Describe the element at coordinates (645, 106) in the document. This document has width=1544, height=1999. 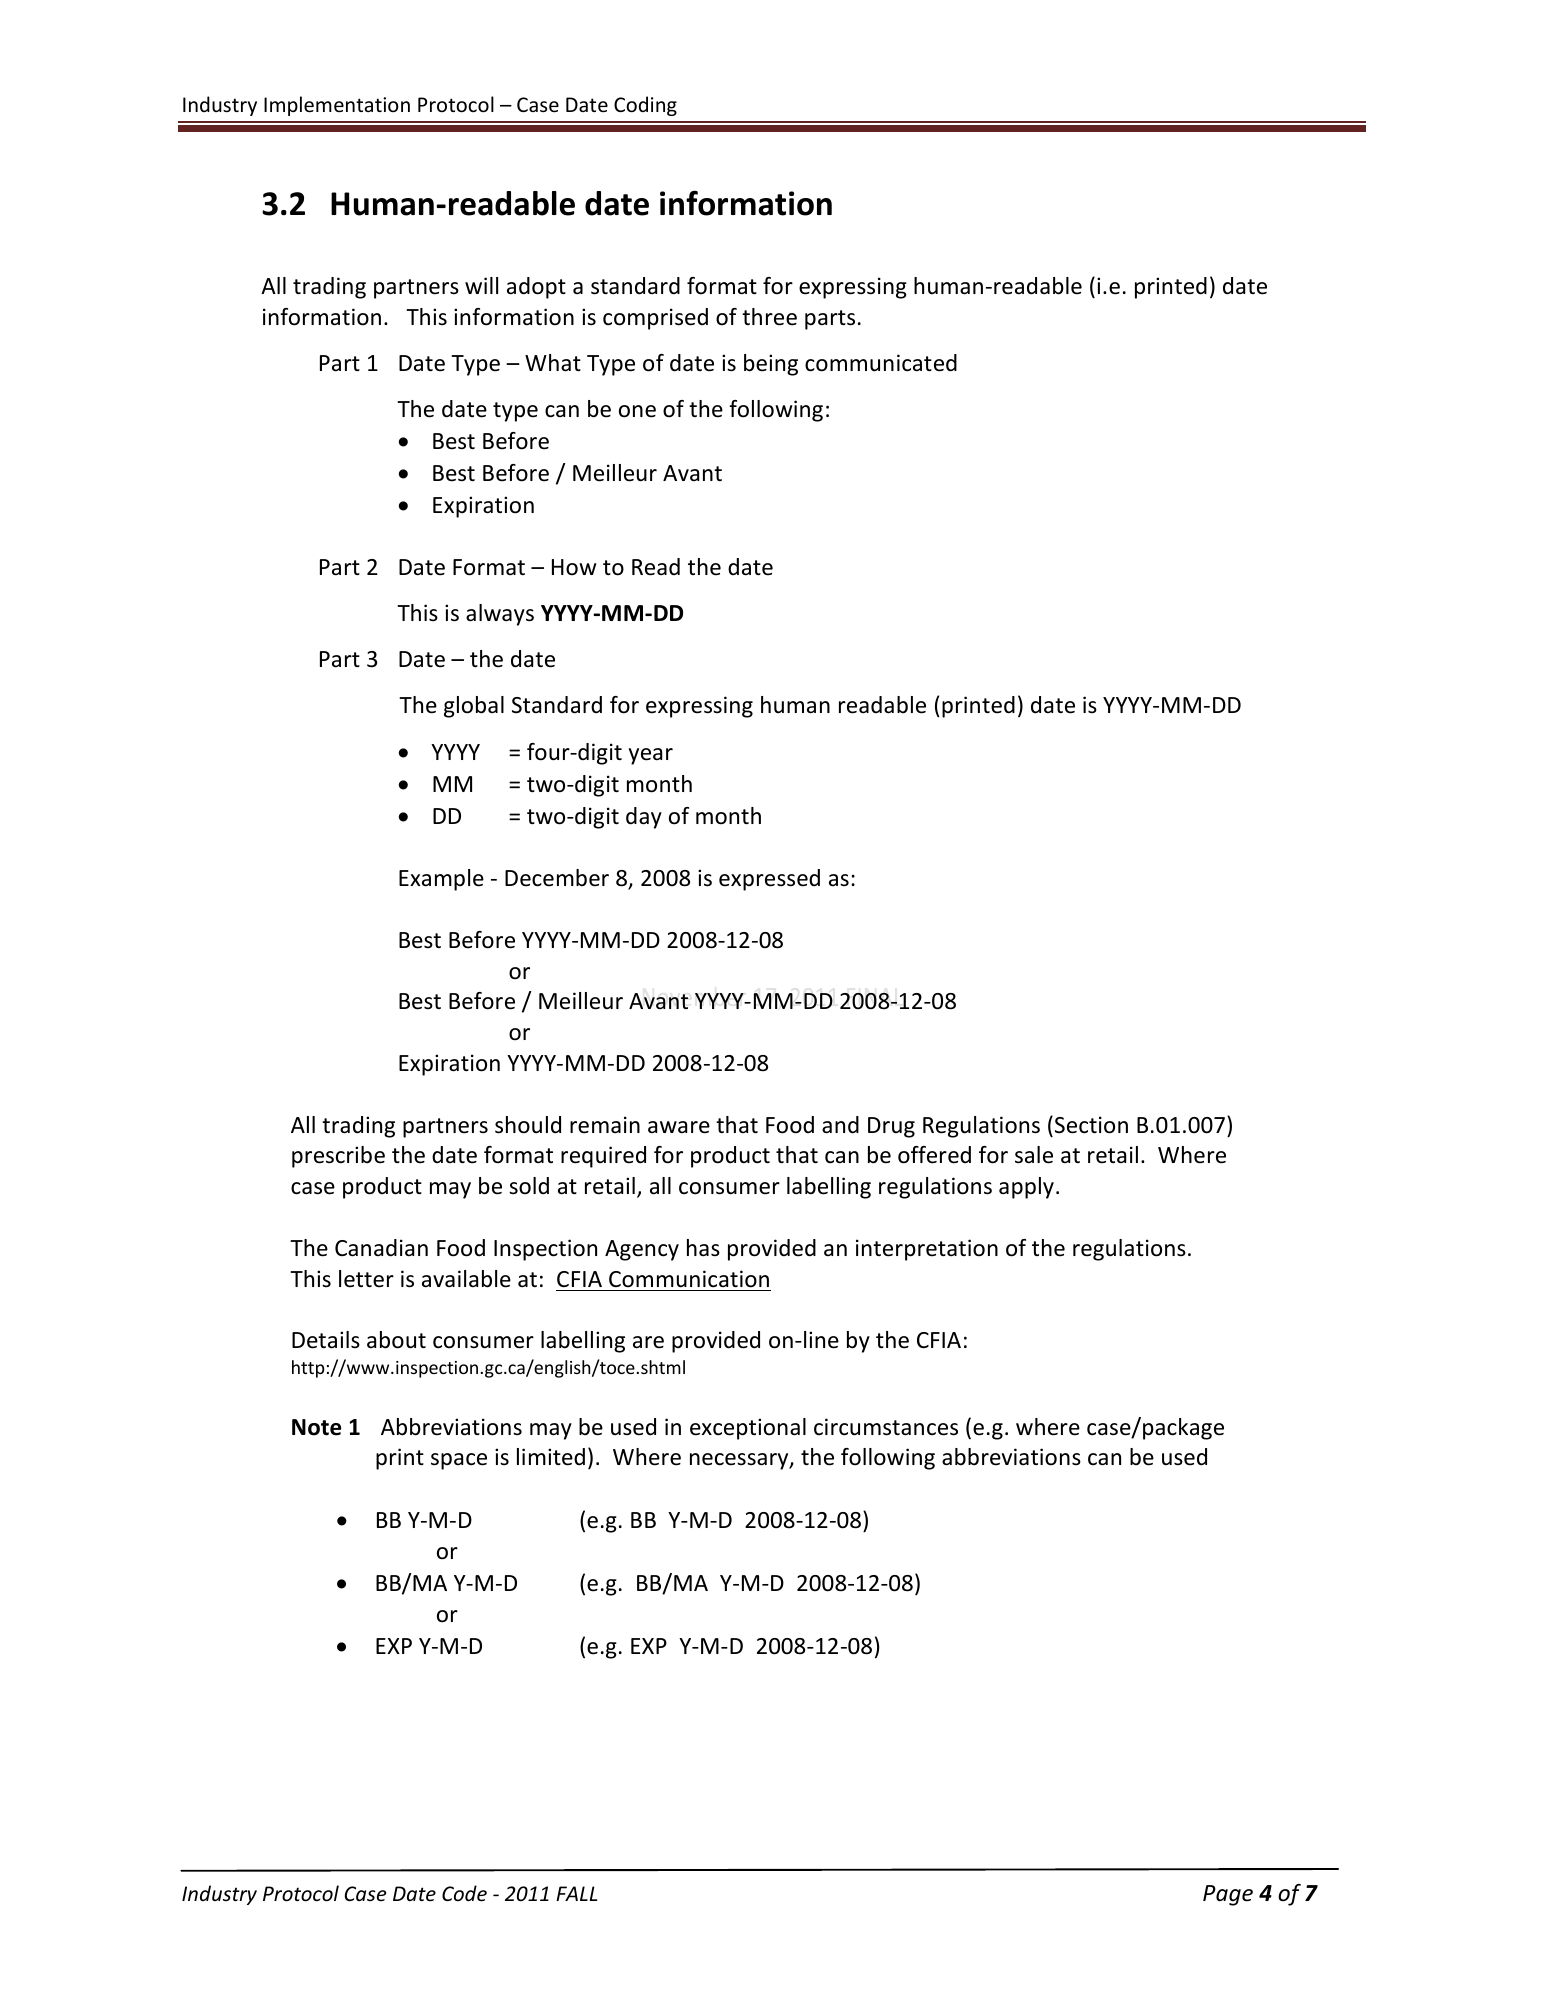
I see `Coding` at that location.
